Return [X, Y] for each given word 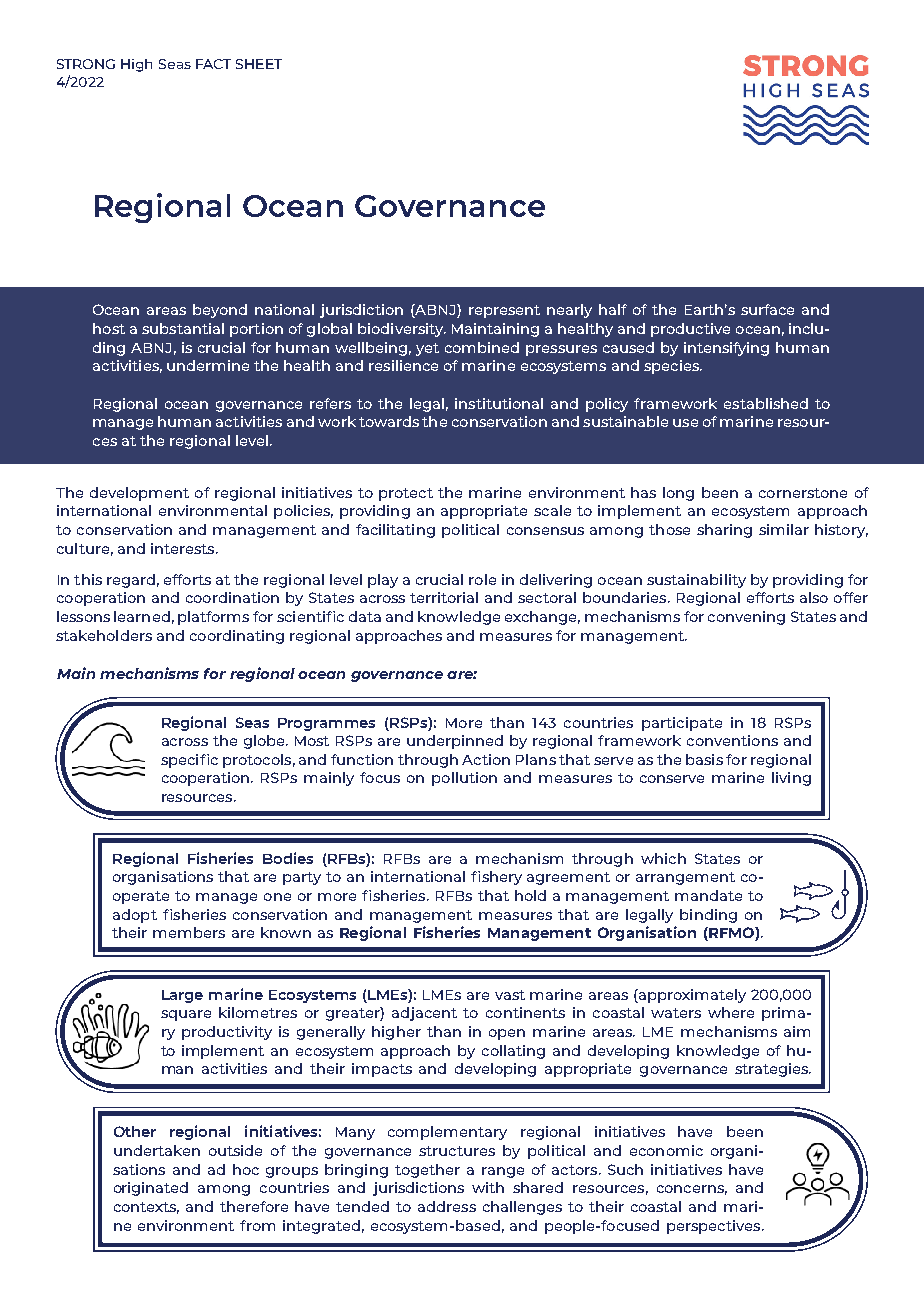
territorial [444, 597]
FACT [213, 64]
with [488, 1187]
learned [142, 616]
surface [767, 309]
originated [151, 1189]
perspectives [715, 1227]
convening [746, 618]
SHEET [259, 64]
